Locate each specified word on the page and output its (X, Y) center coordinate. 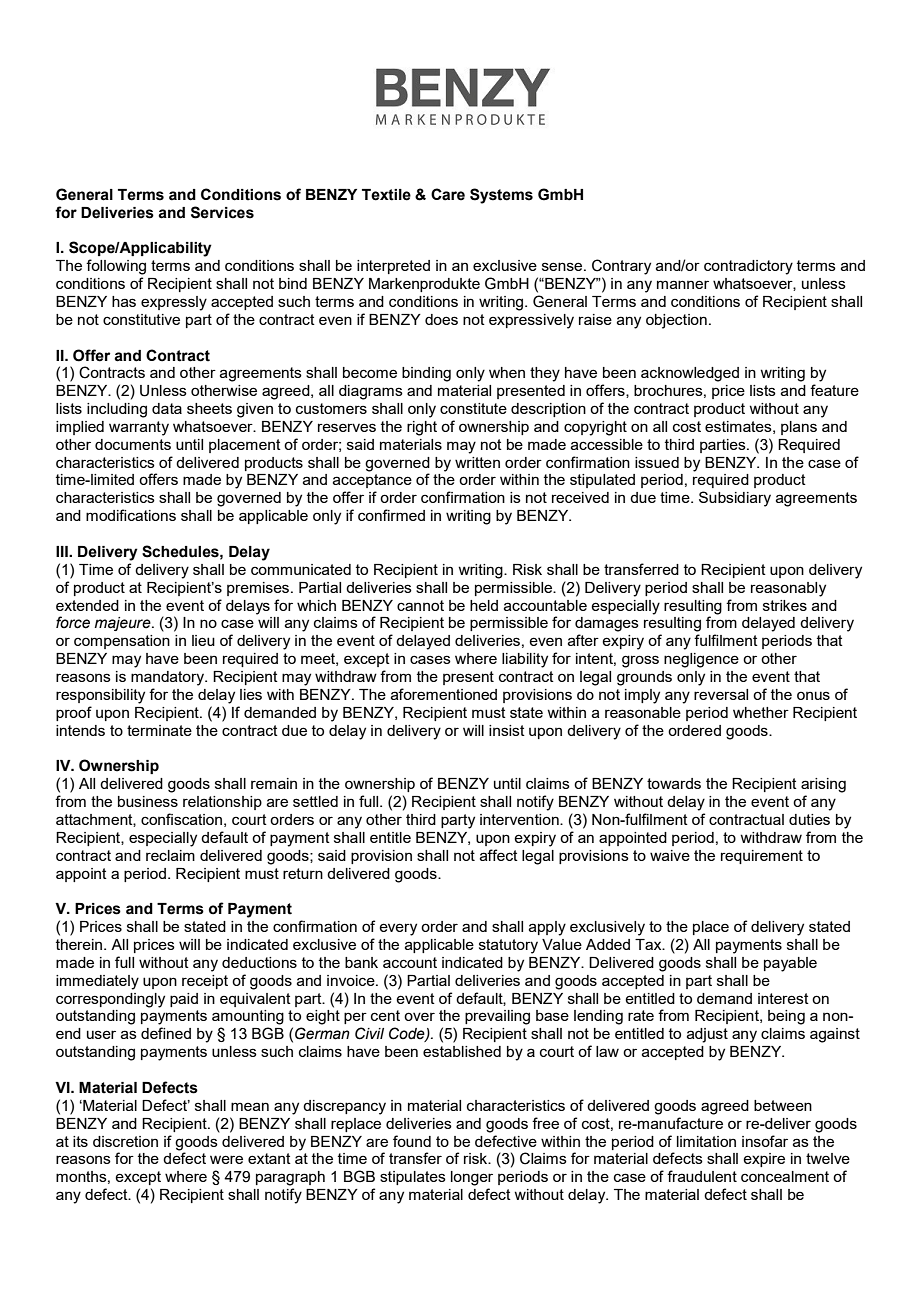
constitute (473, 408)
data (167, 408)
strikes (785, 605)
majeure (124, 624)
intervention (520, 819)
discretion (125, 1141)
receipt (205, 982)
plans (799, 428)
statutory (508, 946)
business (148, 801)
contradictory (748, 267)
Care (448, 194)
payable (790, 964)
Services (222, 212)
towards (674, 783)
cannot (420, 605)
